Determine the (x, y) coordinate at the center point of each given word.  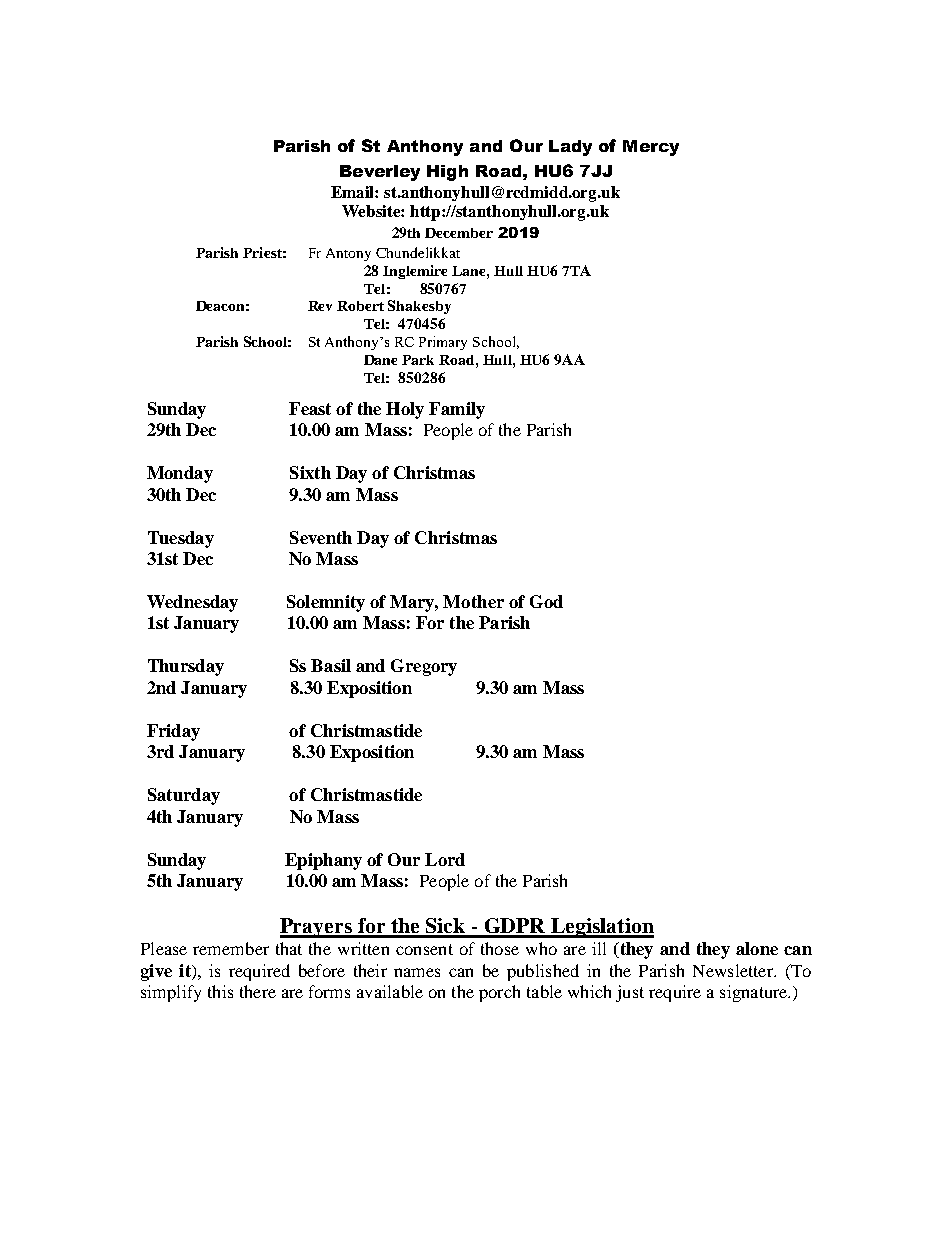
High (447, 173)
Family (457, 410)
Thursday (186, 667)
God (546, 601)
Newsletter (734, 970)
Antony (348, 254)
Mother (473, 601)
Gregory (424, 667)
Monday (180, 474)
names (417, 972)
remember (231, 948)
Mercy (651, 148)
